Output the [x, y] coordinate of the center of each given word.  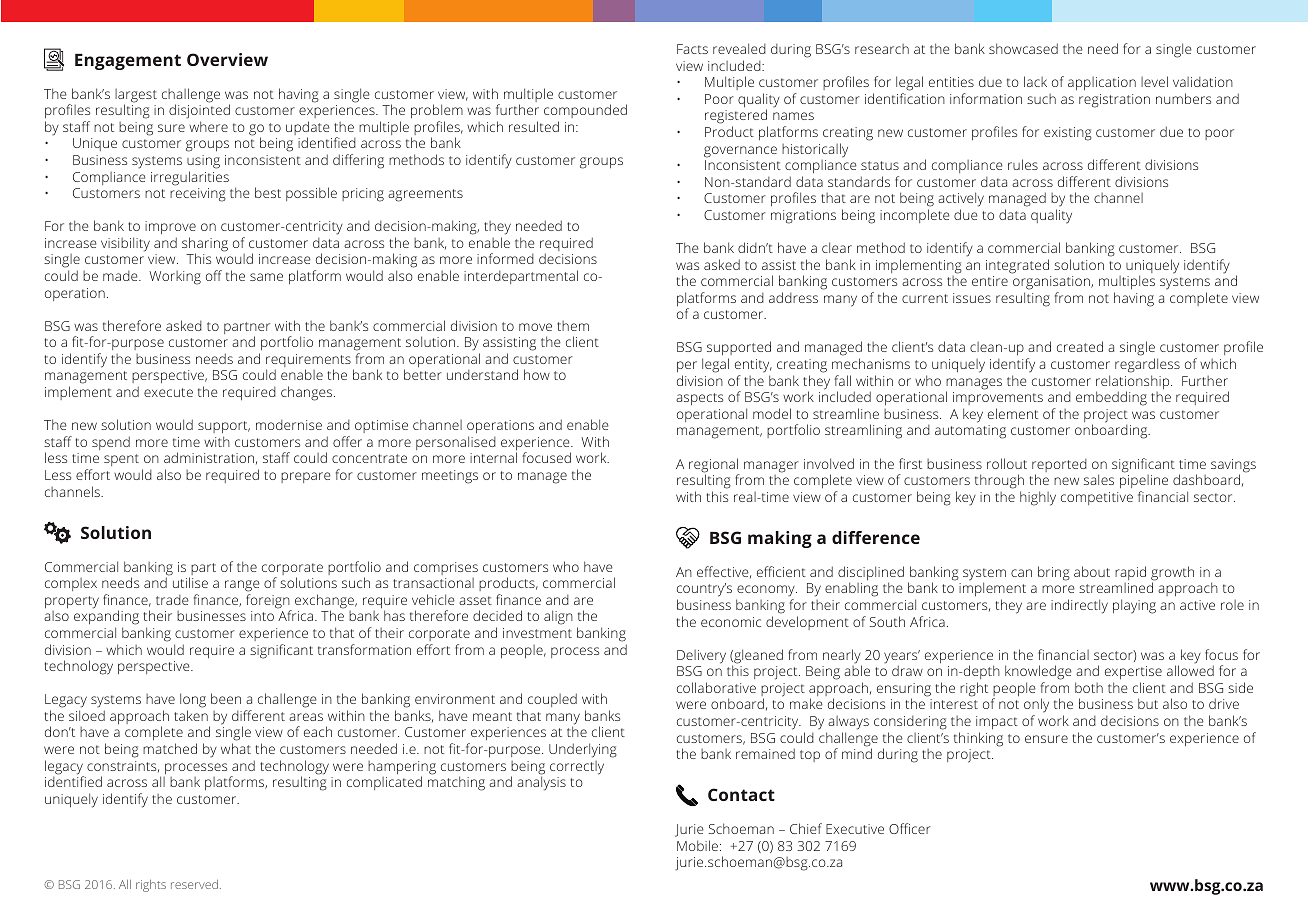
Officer [910, 828]
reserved [194, 884]
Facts [692, 49]
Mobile [697, 845]
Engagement [128, 62]
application [1102, 83]
